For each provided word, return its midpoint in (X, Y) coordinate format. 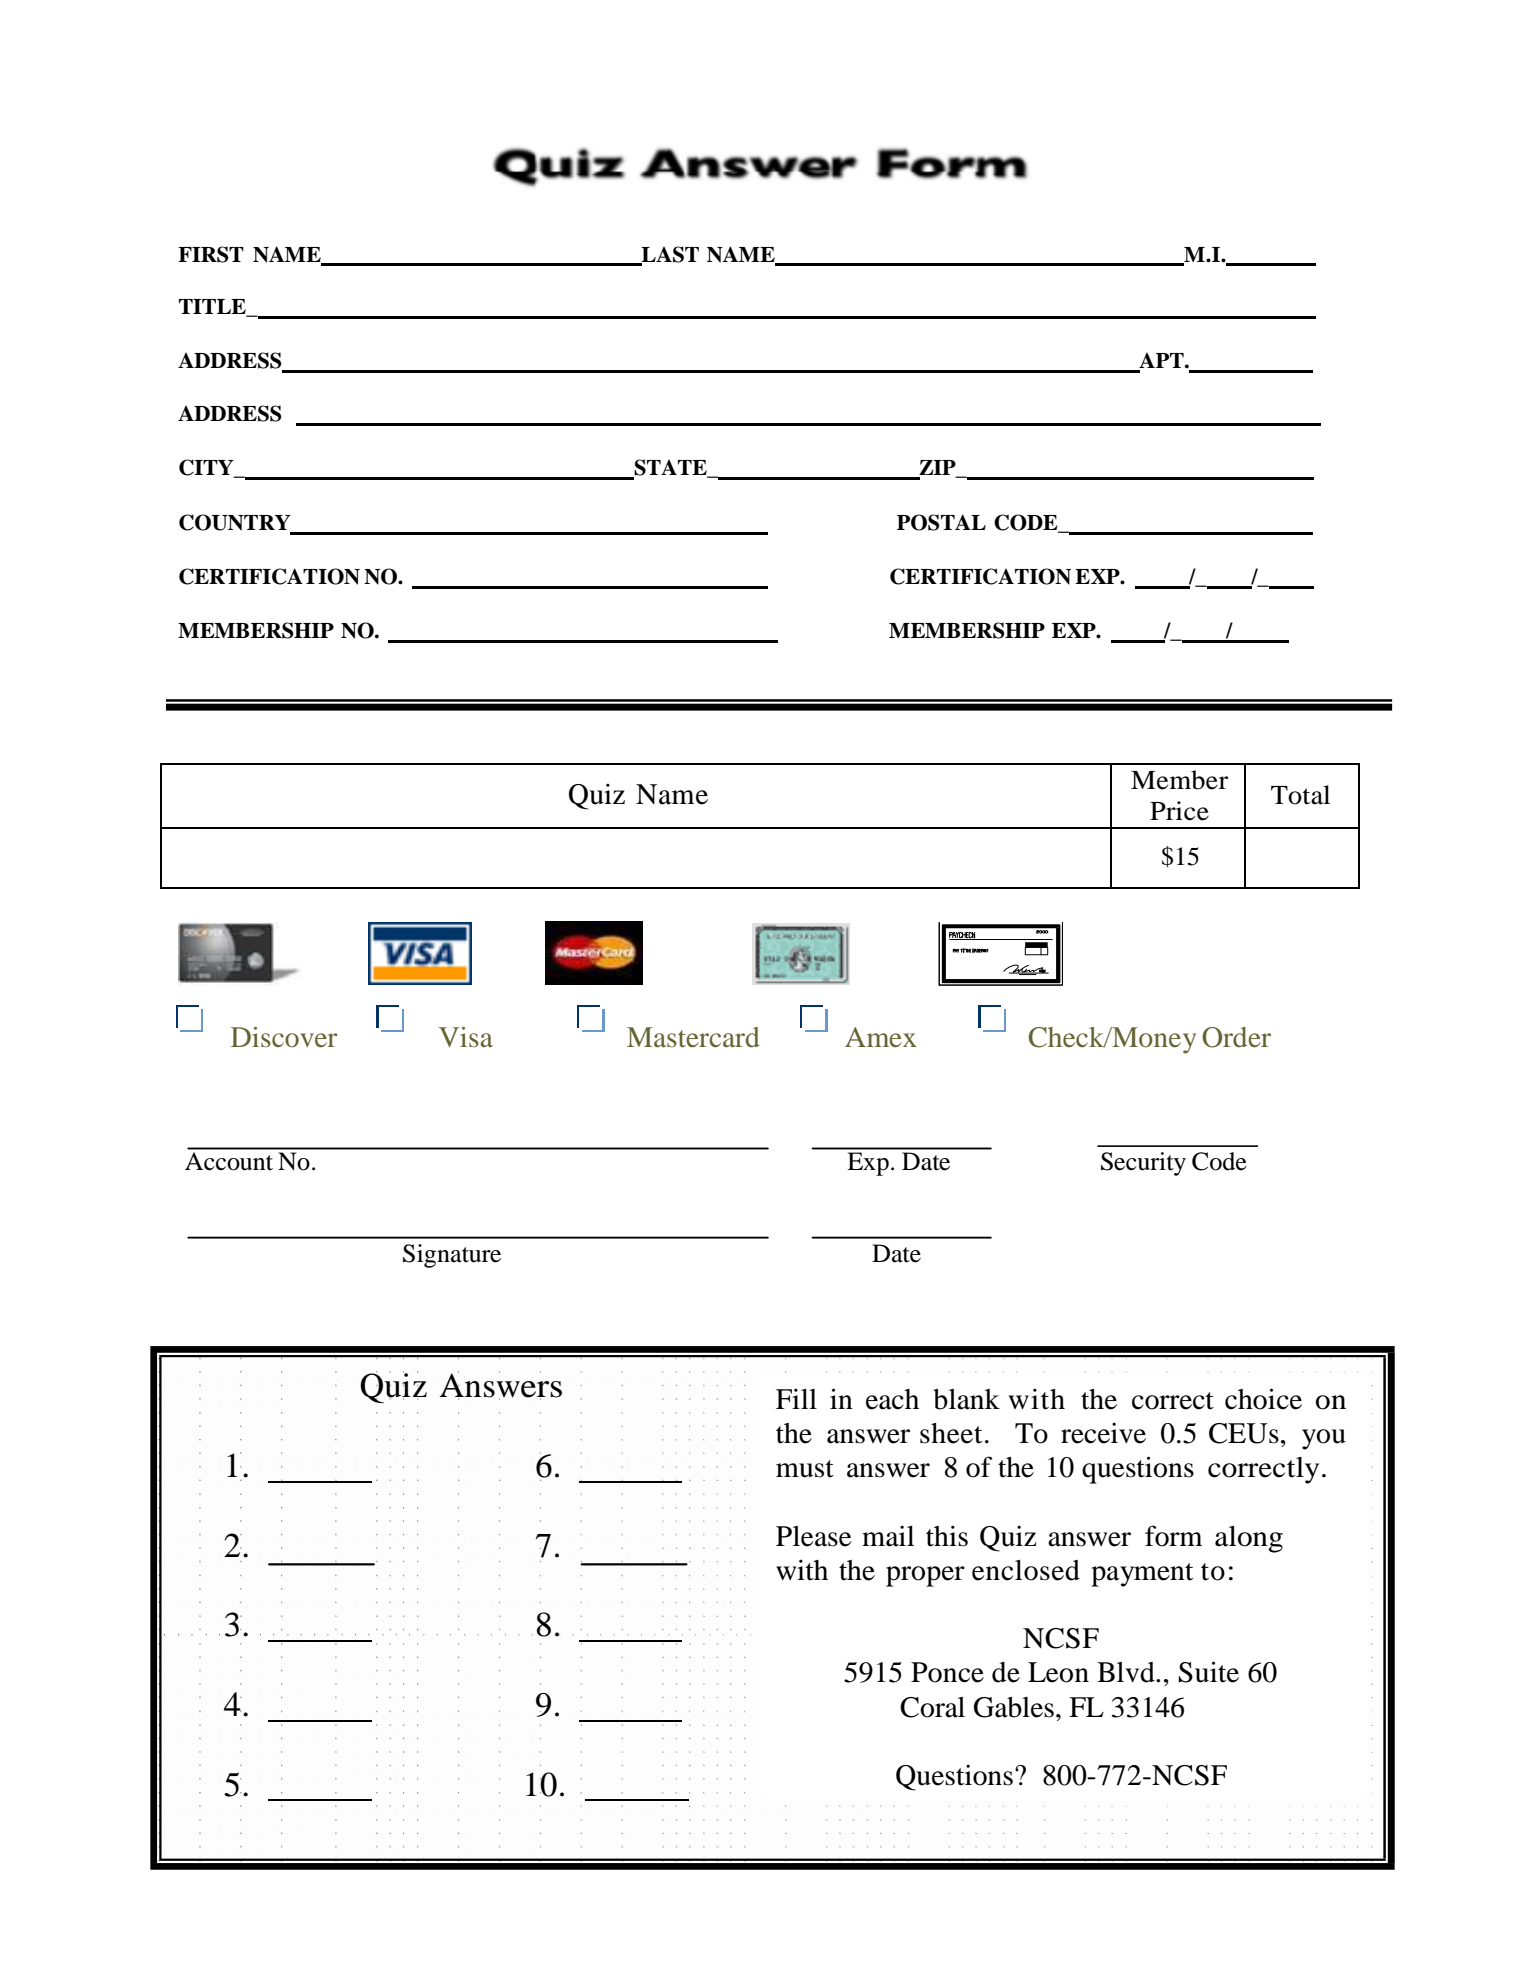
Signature (452, 1256)
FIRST (211, 254)
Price (1179, 811)
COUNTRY (236, 523)
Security (1143, 1164)
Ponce (947, 1672)
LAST (669, 255)
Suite (1208, 1672)
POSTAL (941, 522)
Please (814, 1536)
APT (1161, 362)
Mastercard (693, 1037)
